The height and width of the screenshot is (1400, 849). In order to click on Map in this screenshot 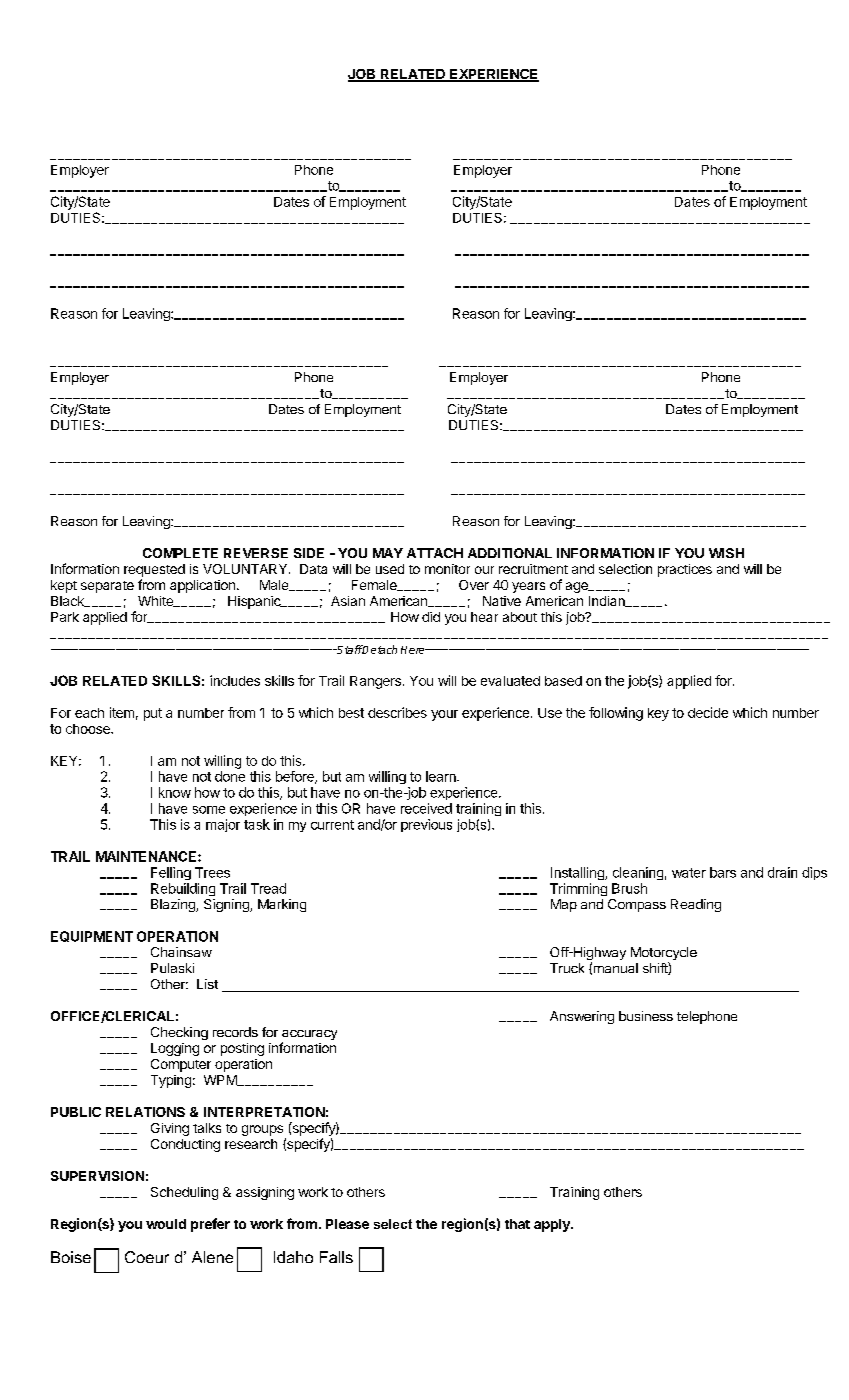, I will do `click(564, 905)`.
